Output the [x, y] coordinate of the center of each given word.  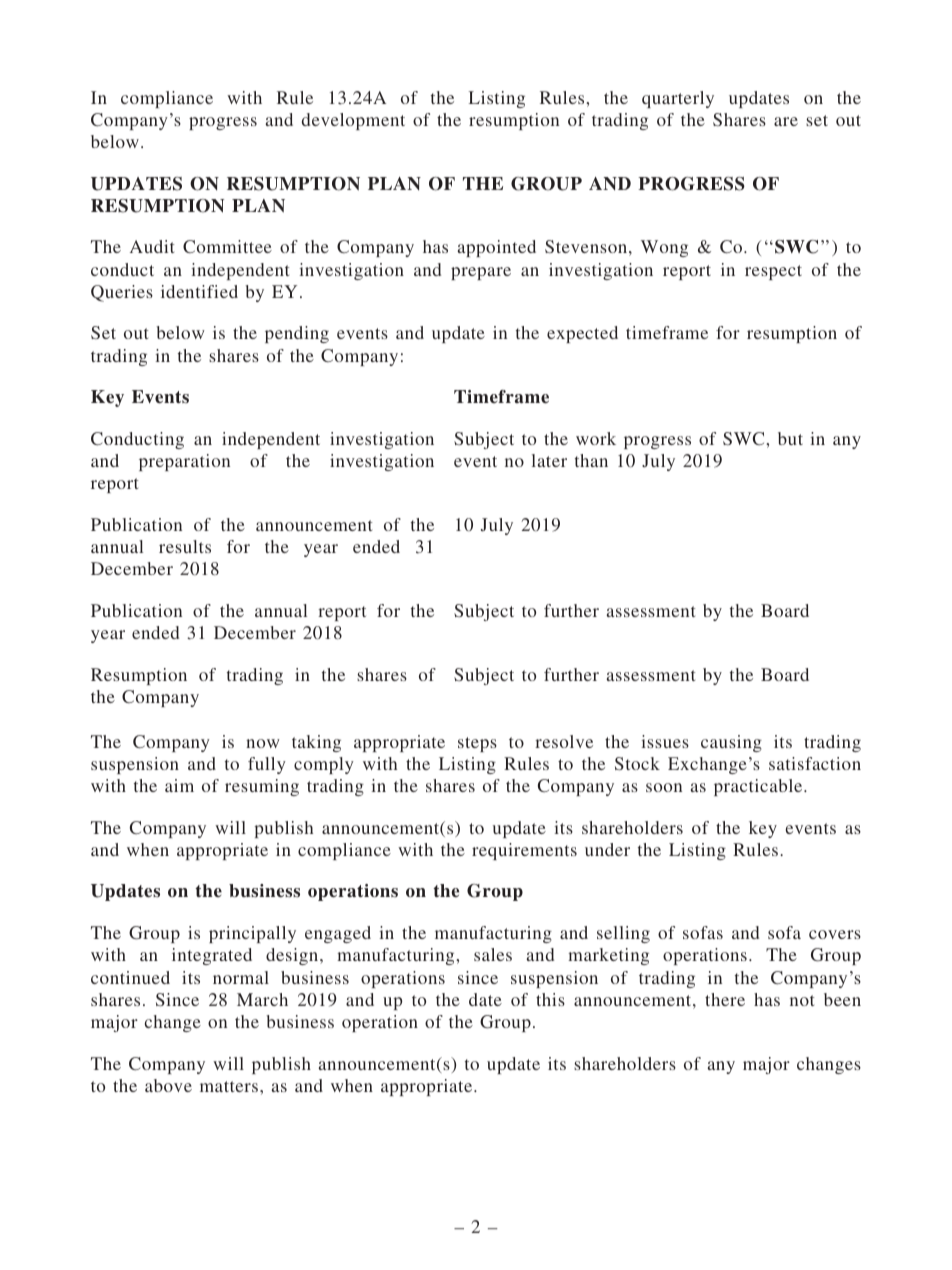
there [725, 999]
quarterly [678, 99]
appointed [496, 248]
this [550, 999]
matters [229, 1086]
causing [731, 743]
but [790, 438]
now [263, 743]
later [549, 460]
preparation [184, 462]
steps [477, 744]
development [353, 121]
